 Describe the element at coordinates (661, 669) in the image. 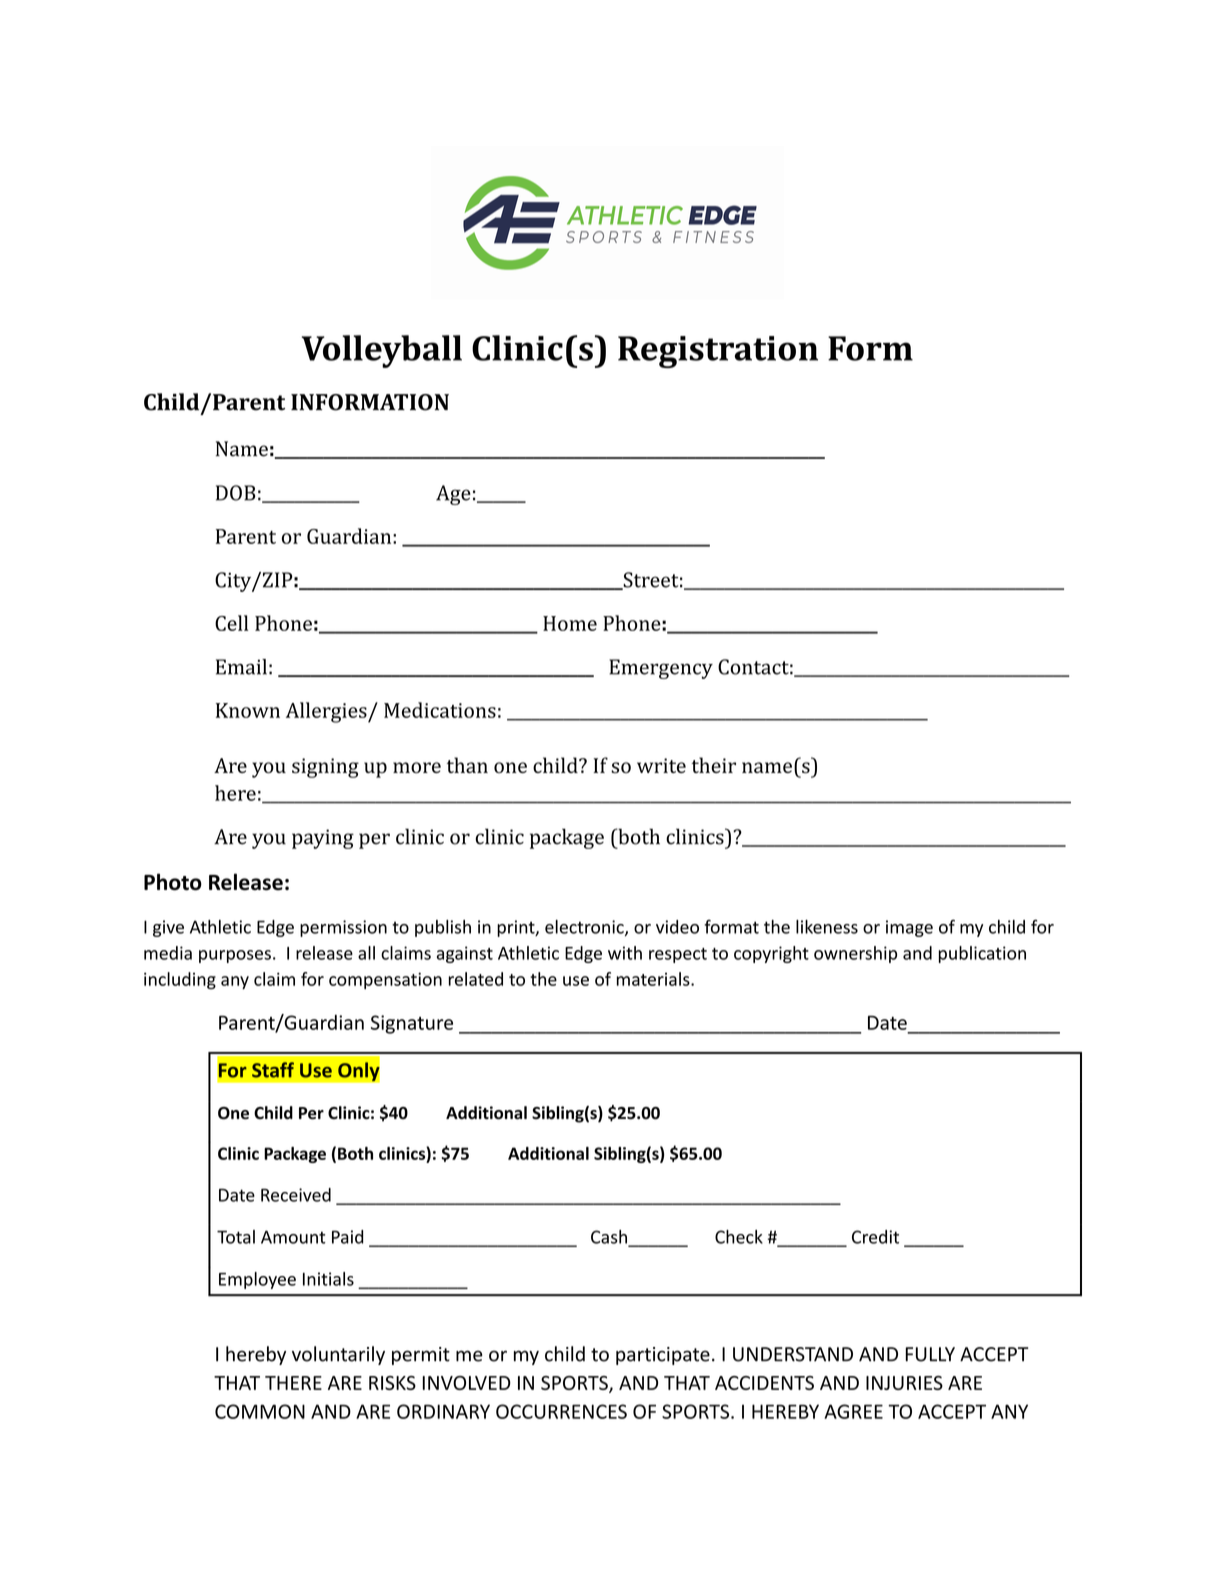

I see `Emergency` at that location.
